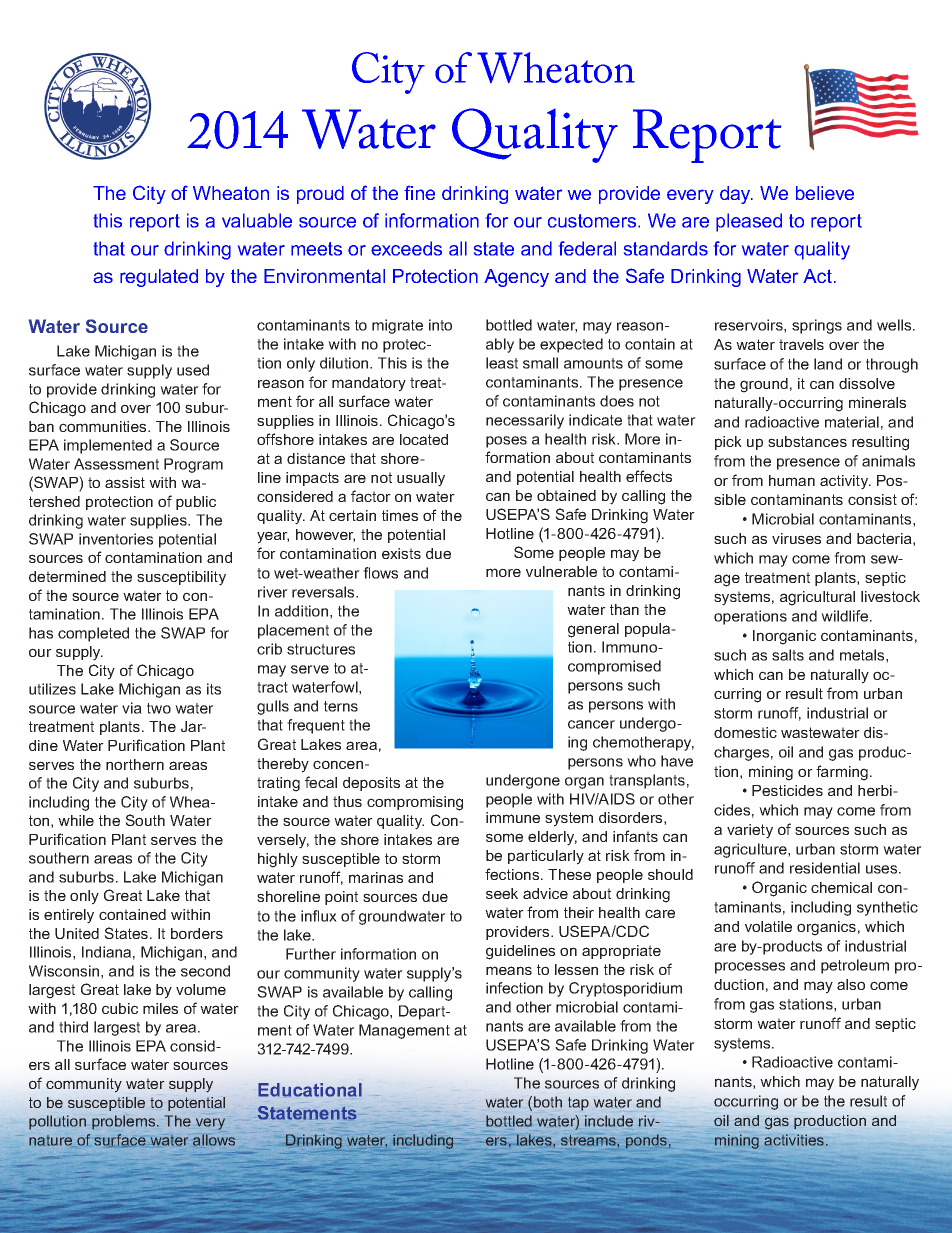 Image resolution: width=952 pixels, height=1233 pixels. What do you see at coordinates (419, 193) in the document?
I see `fine` at bounding box center [419, 193].
